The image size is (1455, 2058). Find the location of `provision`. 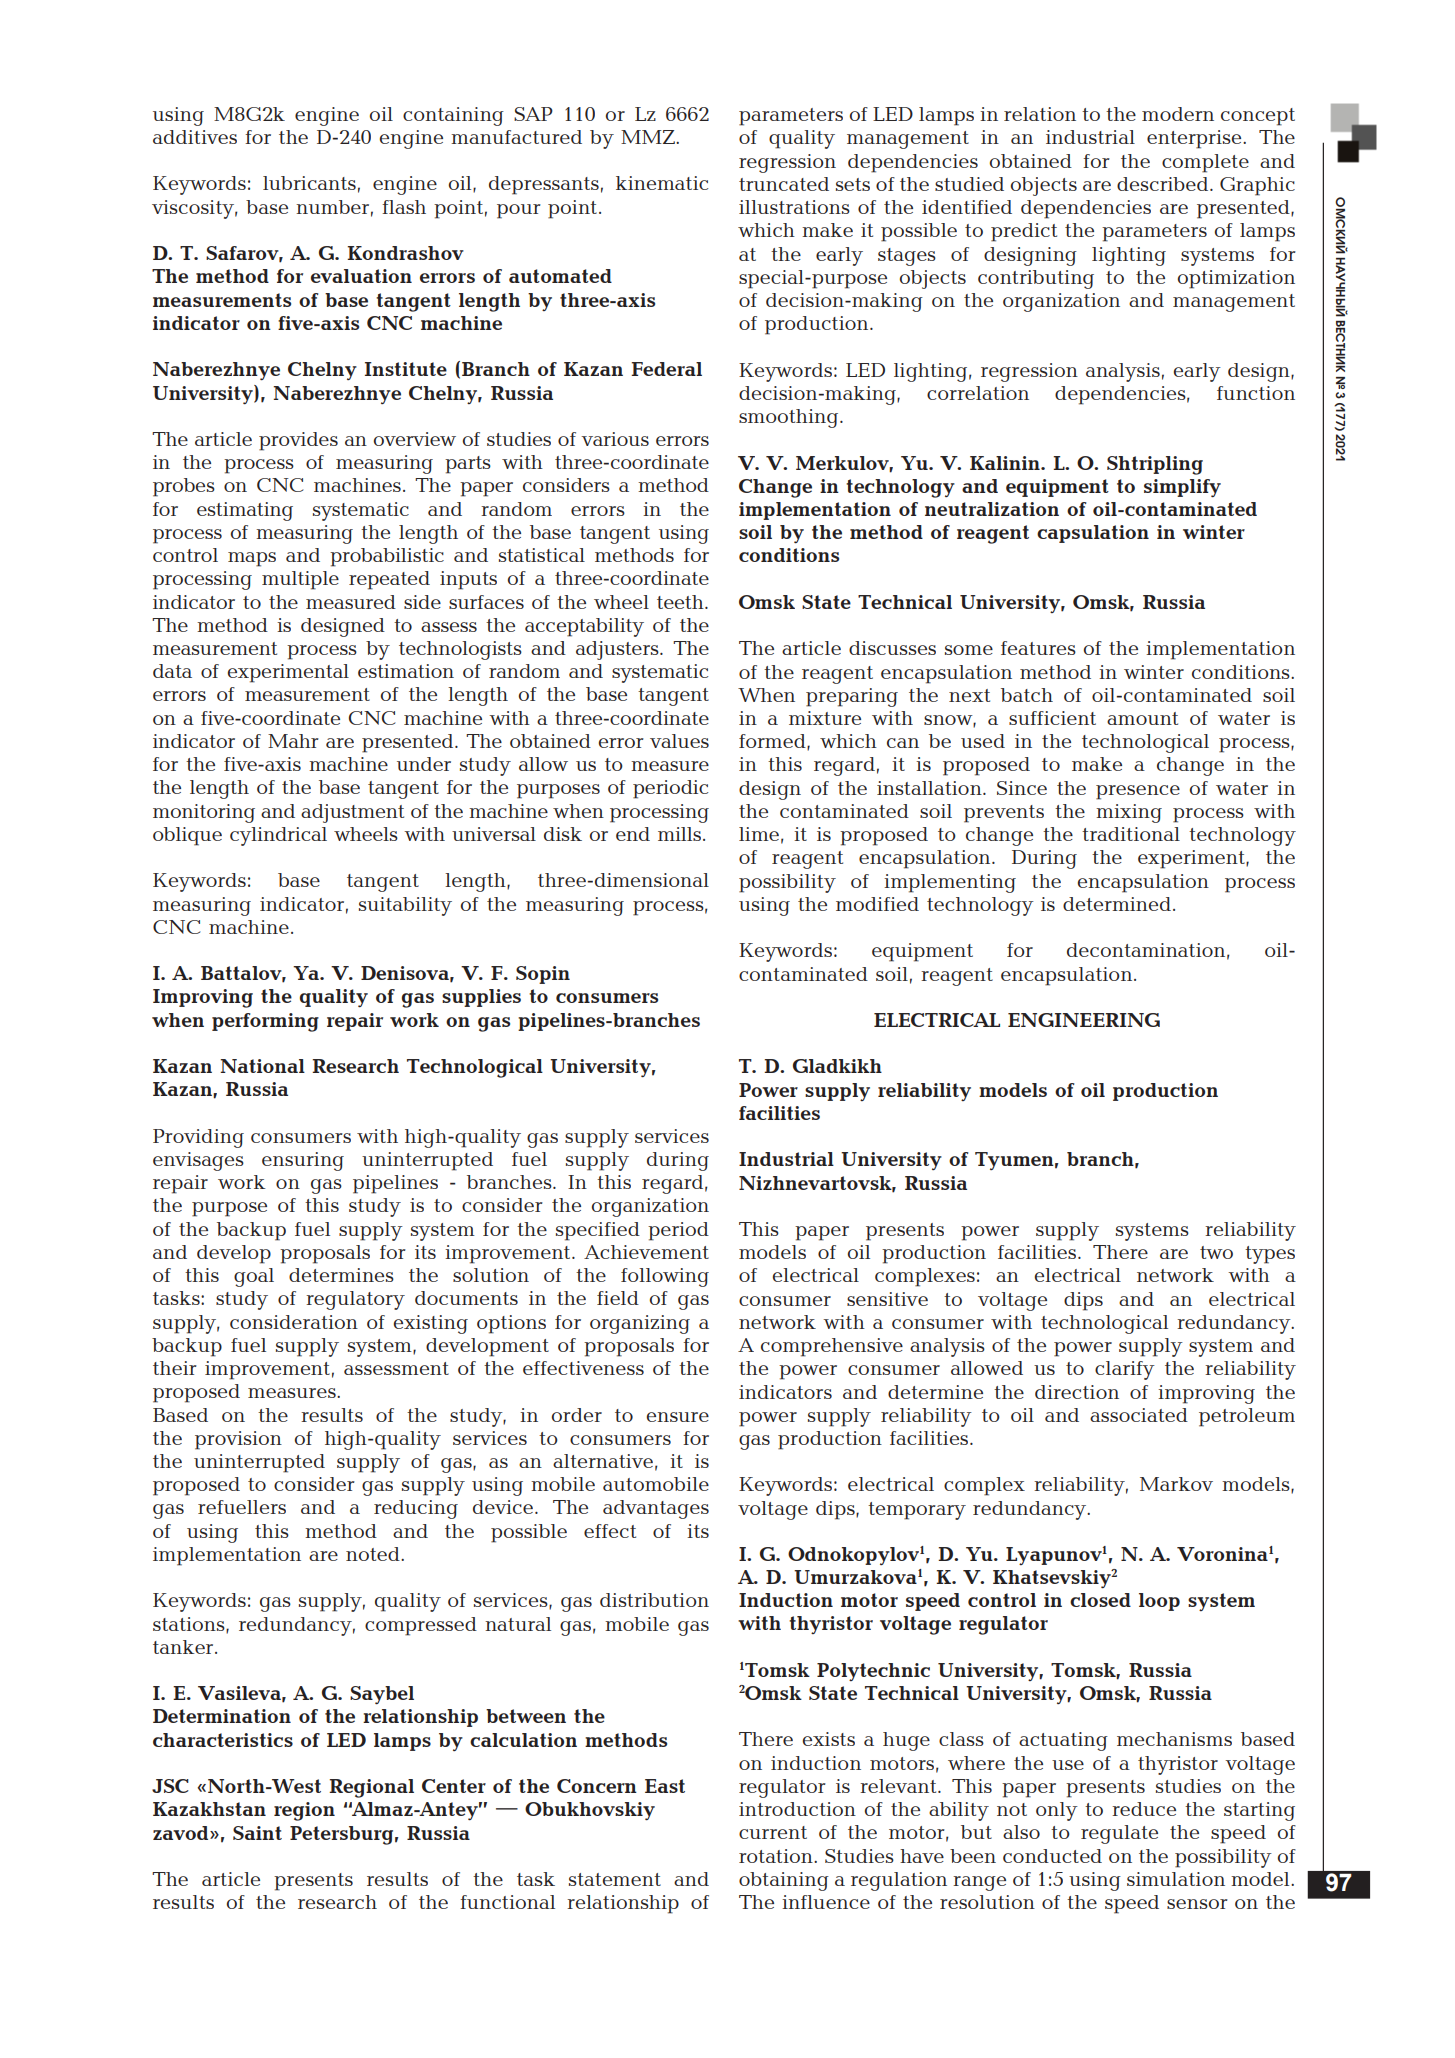

provision is located at coordinates (238, 1440).
